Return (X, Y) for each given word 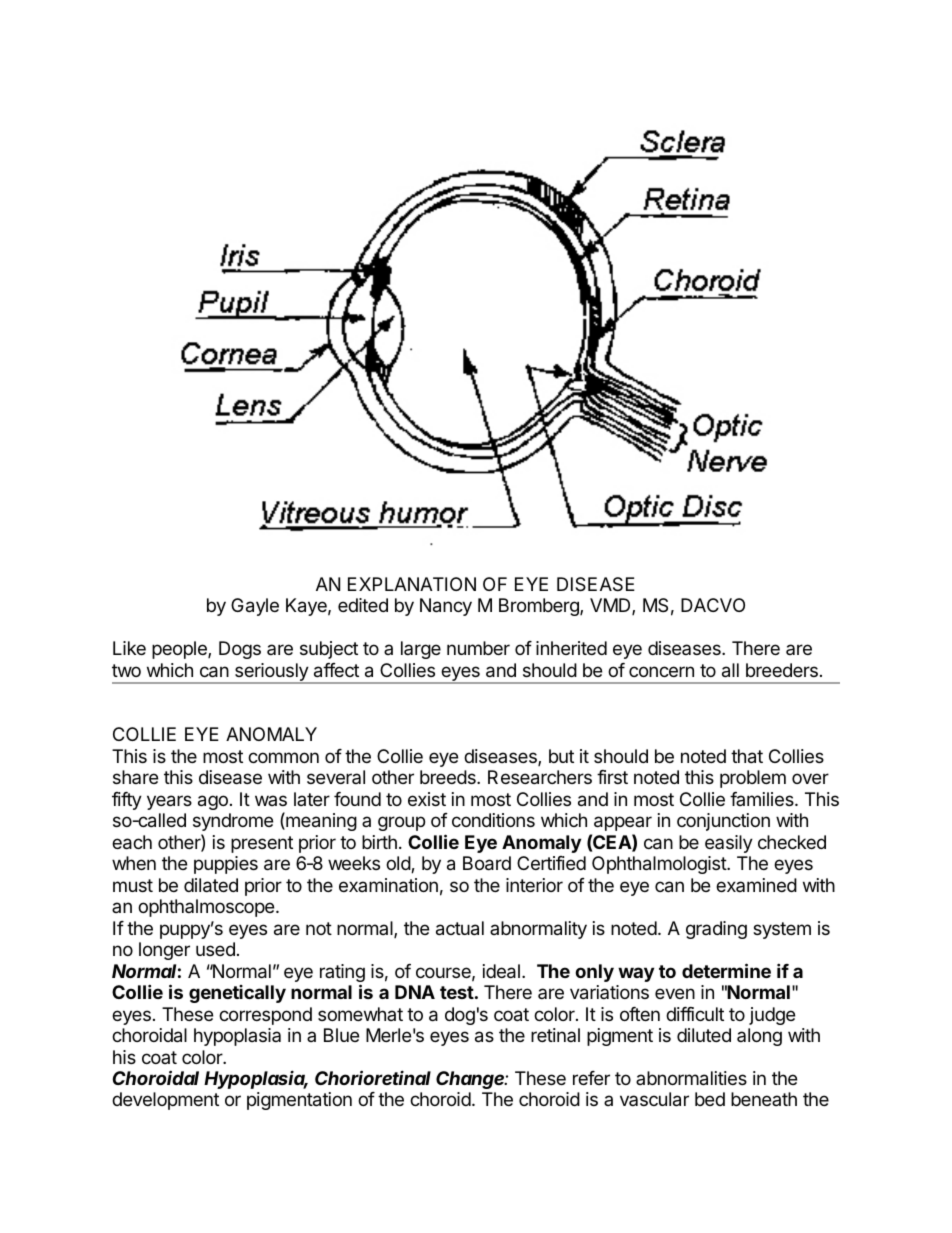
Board (487, 863)
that (747, 756)
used (215, 949)
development (165, 1101)
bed (710, 1099)
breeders (782, 670)
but (561, 756)
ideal (501, 971)
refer (591, 1078)
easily (729, 844)
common (283, 757)
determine (726, 970)
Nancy (446, 607)
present (262, 844)
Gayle (255, 607)
